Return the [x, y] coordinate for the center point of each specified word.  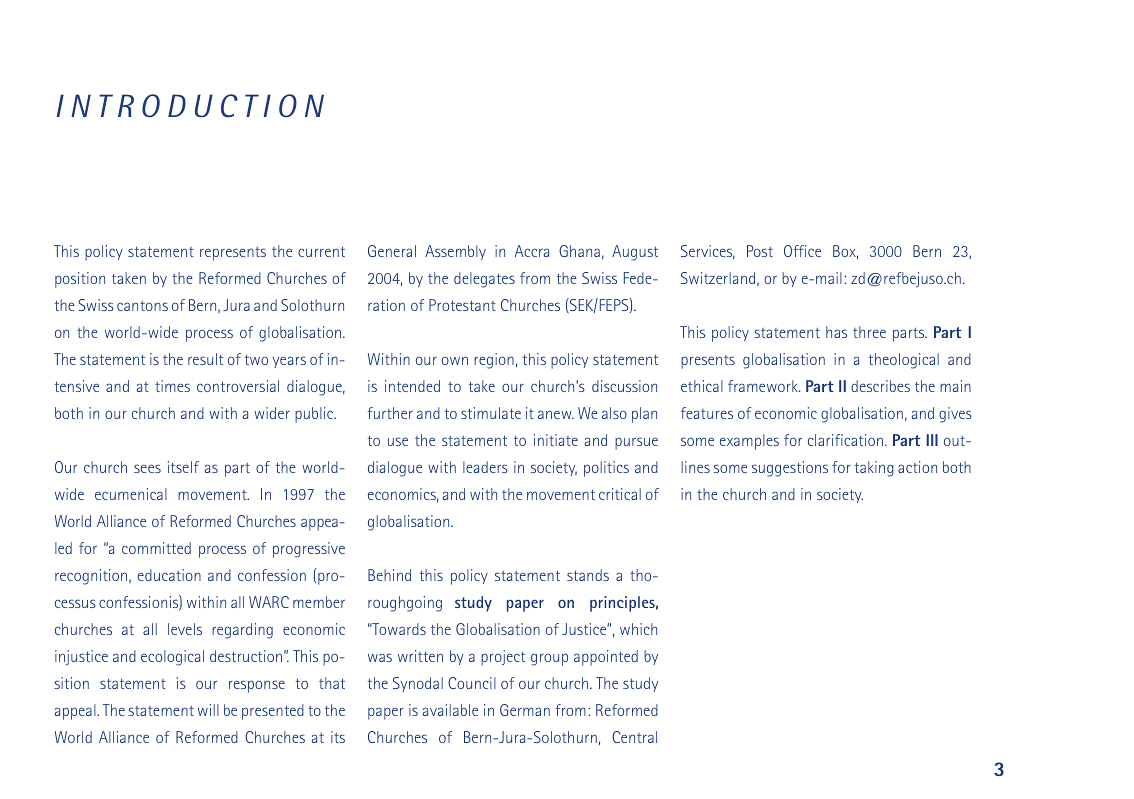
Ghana [579, 251]
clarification [845, 440]
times [172, 386]
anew [556, 414]
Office [802, 251]
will [208, 710]
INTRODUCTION [190, 106]
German [525, 710]
